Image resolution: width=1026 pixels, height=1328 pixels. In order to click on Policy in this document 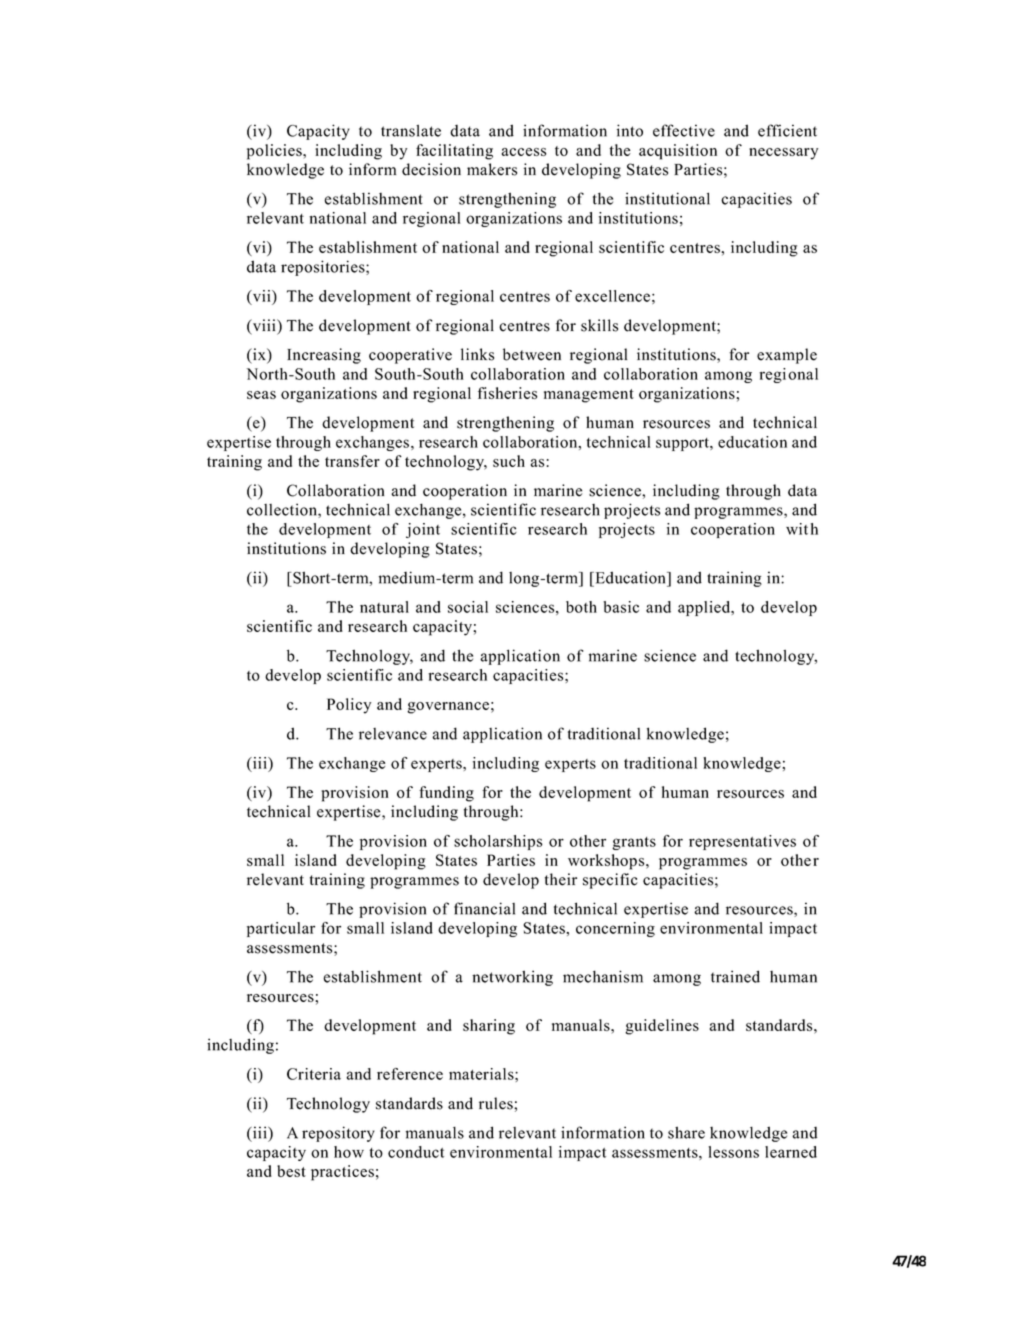, I will do `click(349, 706)`.
